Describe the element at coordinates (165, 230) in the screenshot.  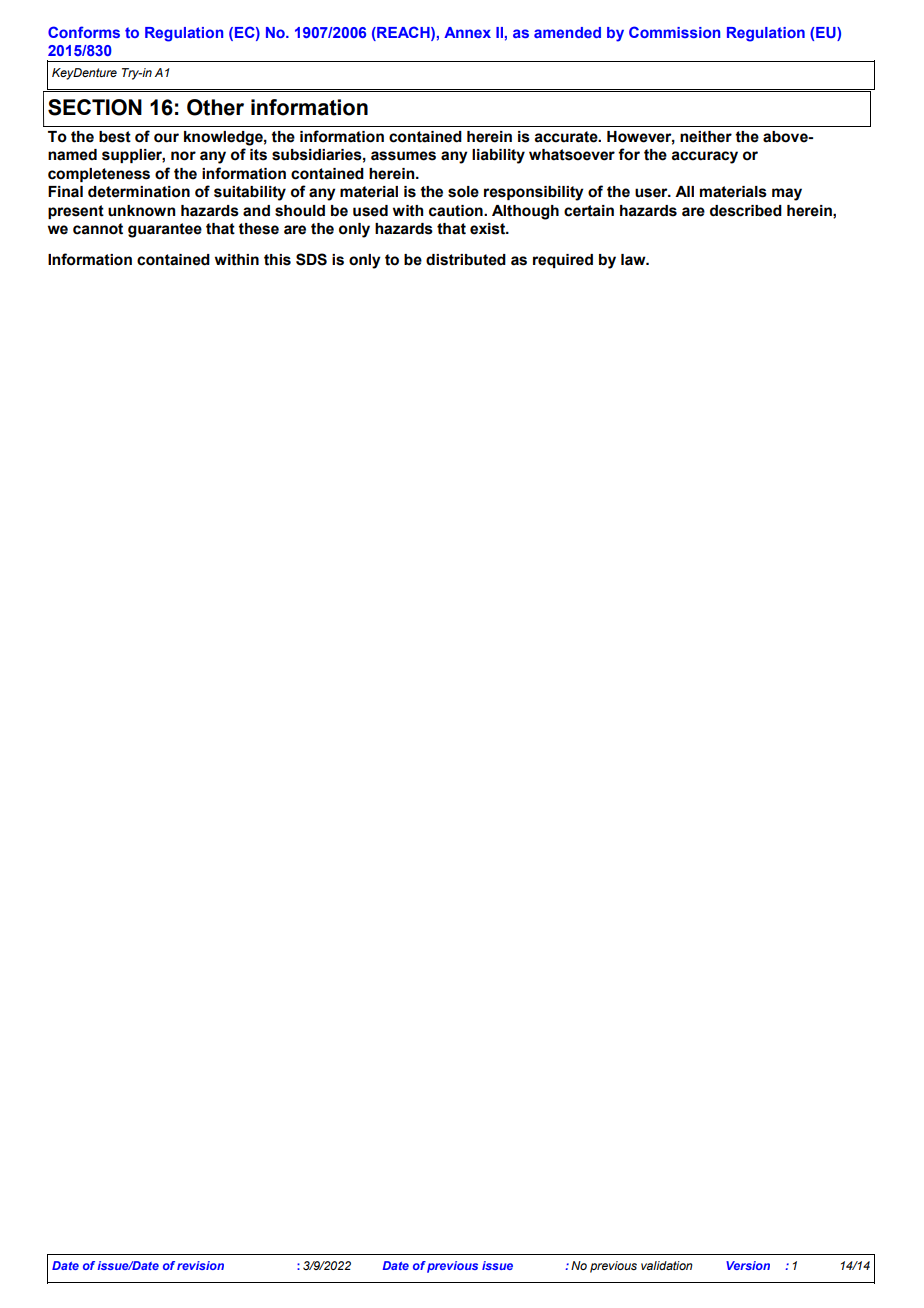
I see `guarantee` at that location.
